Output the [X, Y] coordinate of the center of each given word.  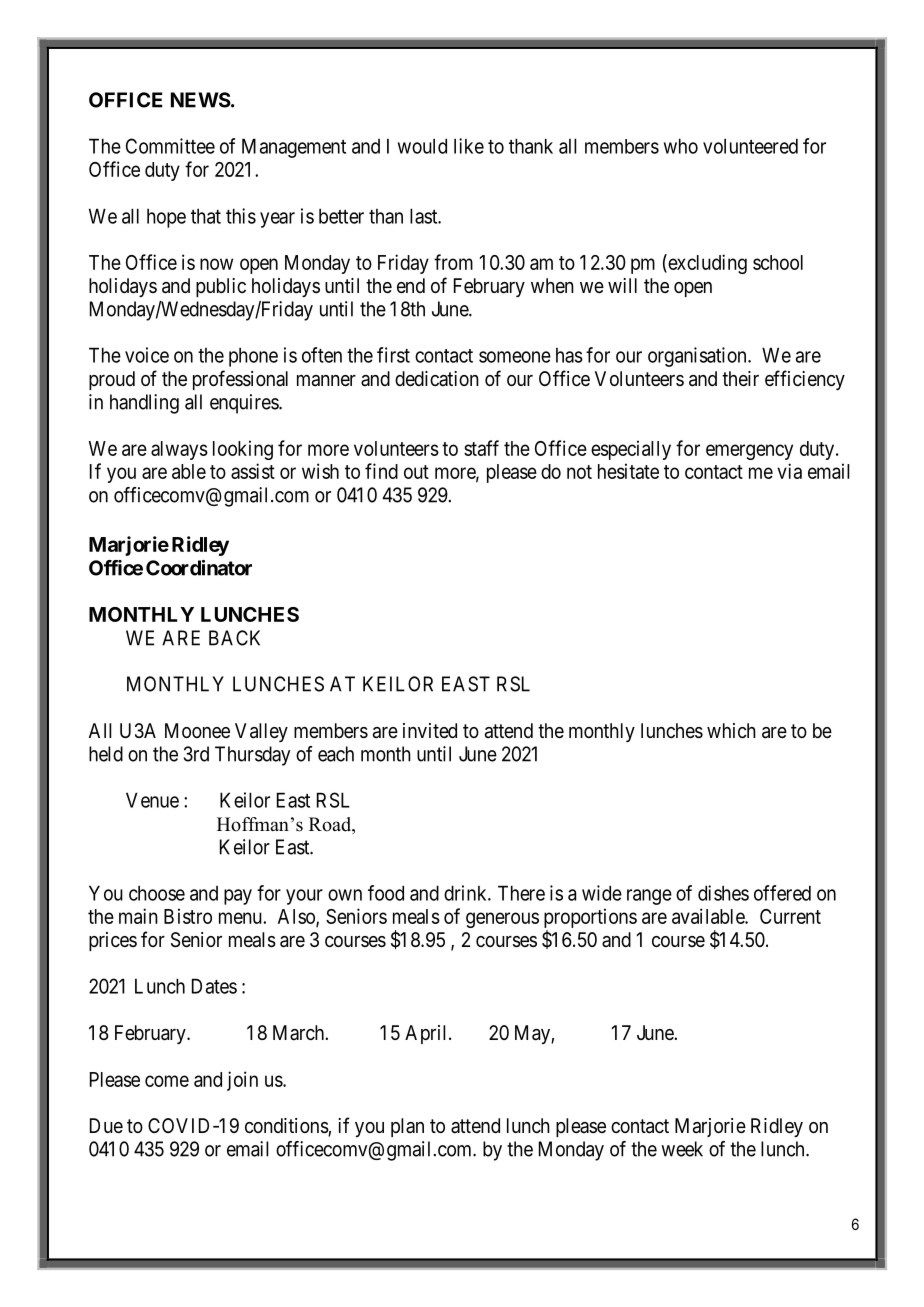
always [179, 450]
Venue [152, 800]
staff [481, 448]
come [167, 1081]
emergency [749, 452]
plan [407, 1127]
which [731, 730]
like [469, 146]
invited [430, 730]
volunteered [750, 146]
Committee [170, 146]
